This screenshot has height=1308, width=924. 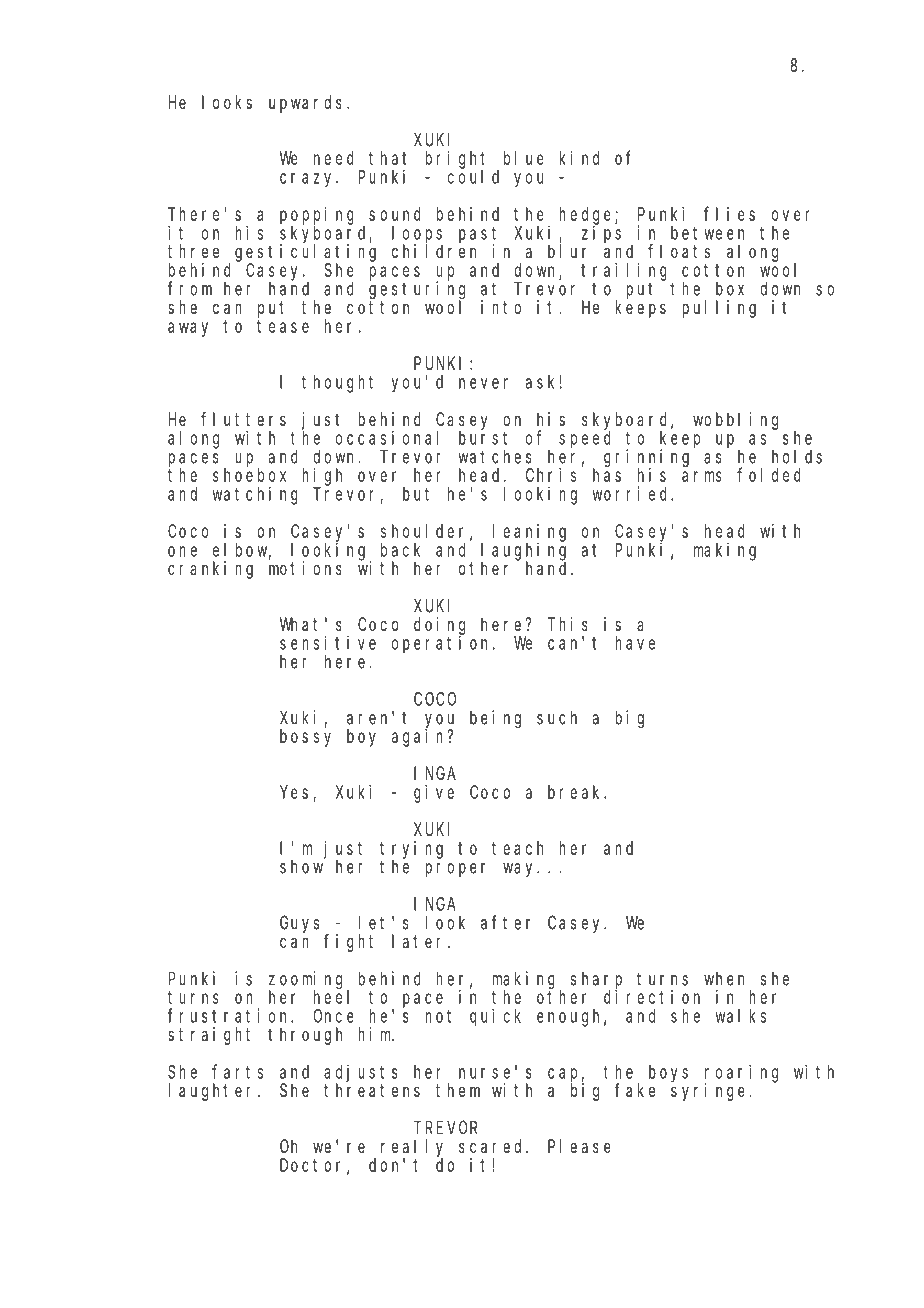 I want to click on tease, so click(x=283, y=326).
